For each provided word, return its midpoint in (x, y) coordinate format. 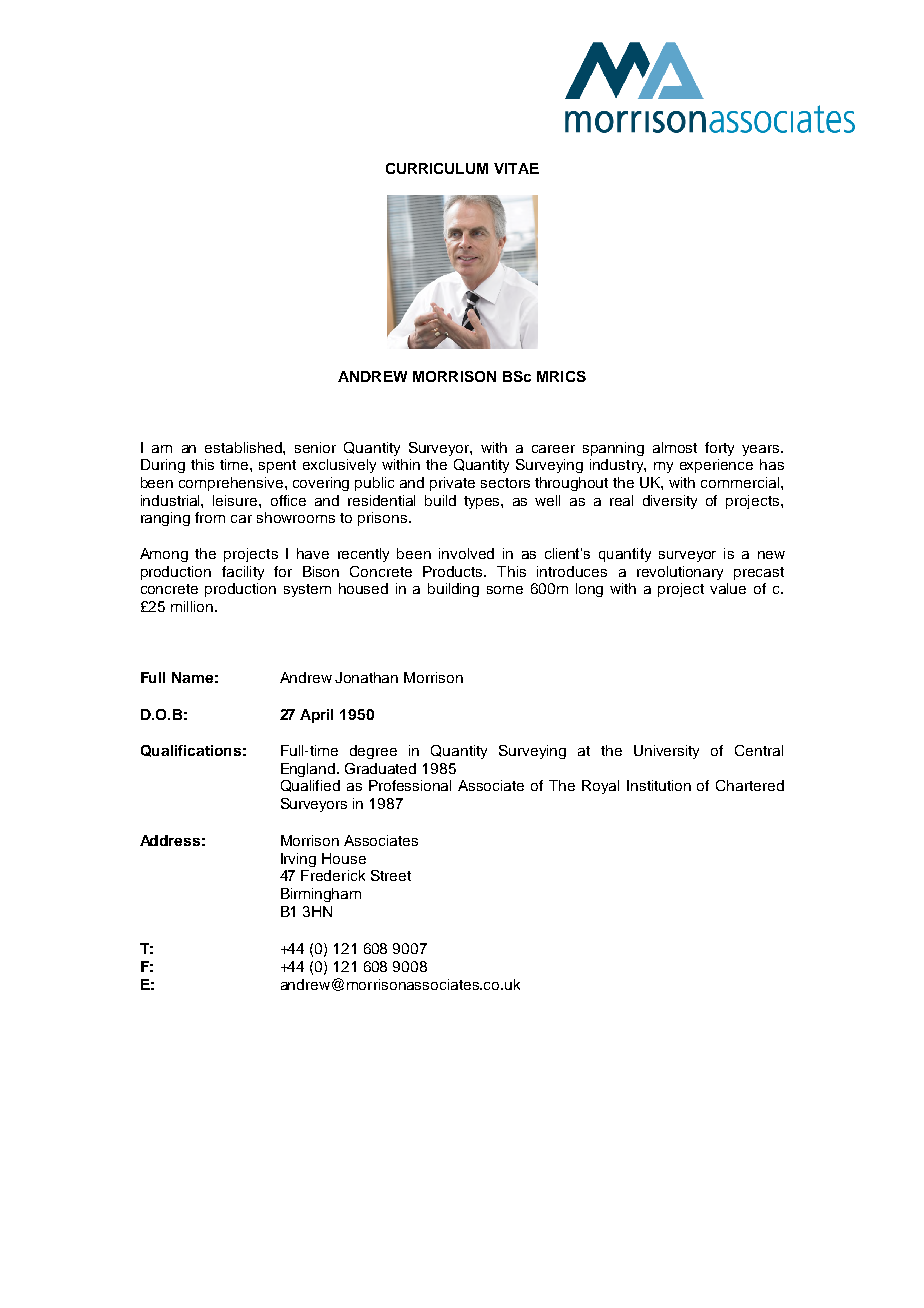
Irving (298, 860)
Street (391, 875)
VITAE (516, 168)
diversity (670, 502)
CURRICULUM (437, 168)
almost (675, 447)
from (210, 517)
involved (466, 553)
